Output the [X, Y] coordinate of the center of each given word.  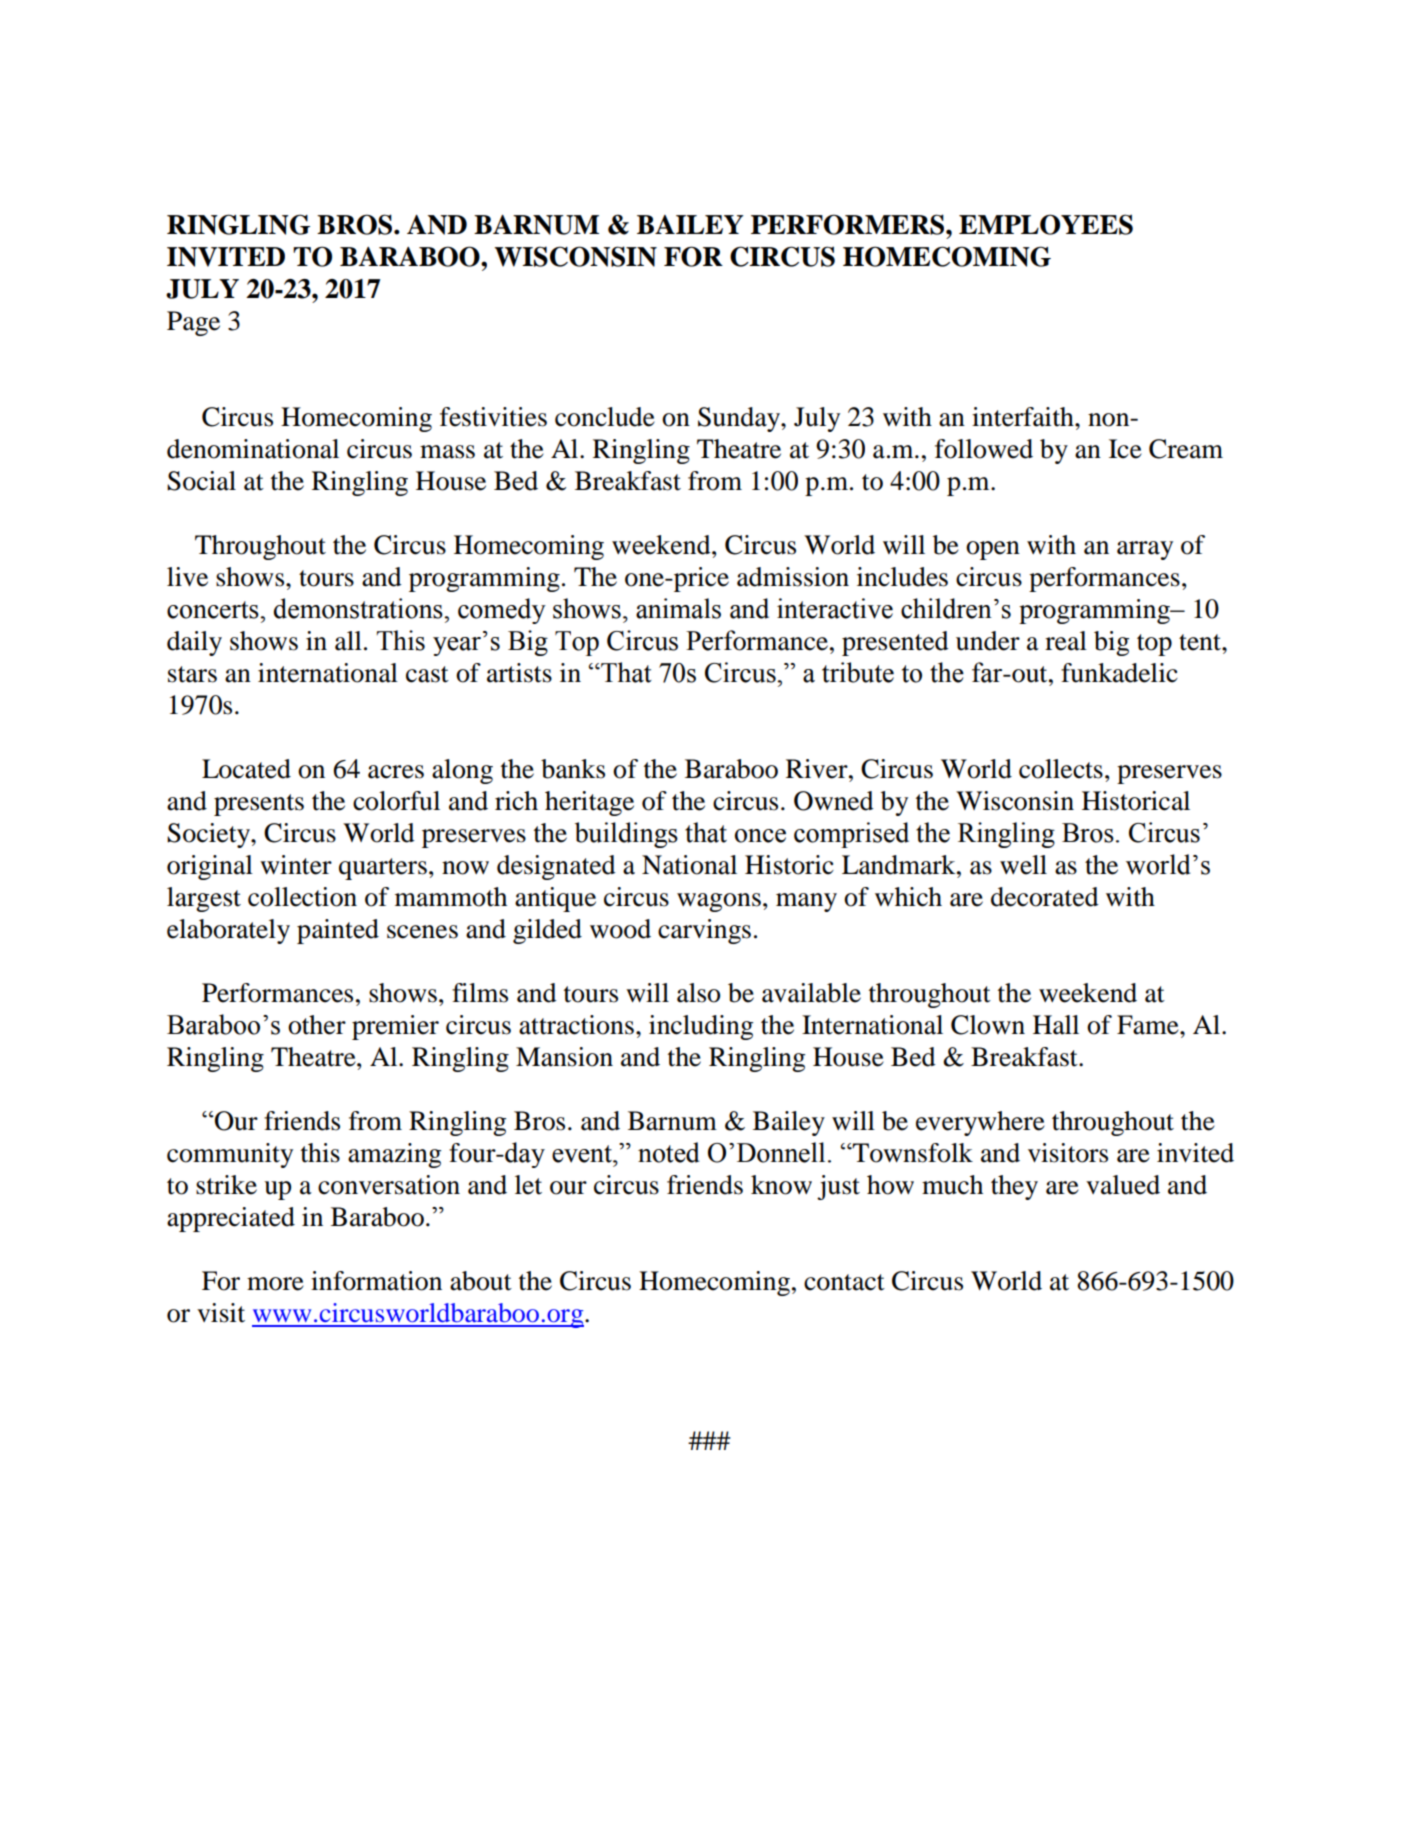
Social [201, 481]
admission [793, 577]
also [698, 993]
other [317, 1025]
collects [1061, 769]
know [781, 1185]
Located [246, 769]
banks [573, 769]
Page [193, 323]
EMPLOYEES [1046, 224]
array [1145, 550]
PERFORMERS [849, 224]
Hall [1056, 1025]
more [275, 1284]
